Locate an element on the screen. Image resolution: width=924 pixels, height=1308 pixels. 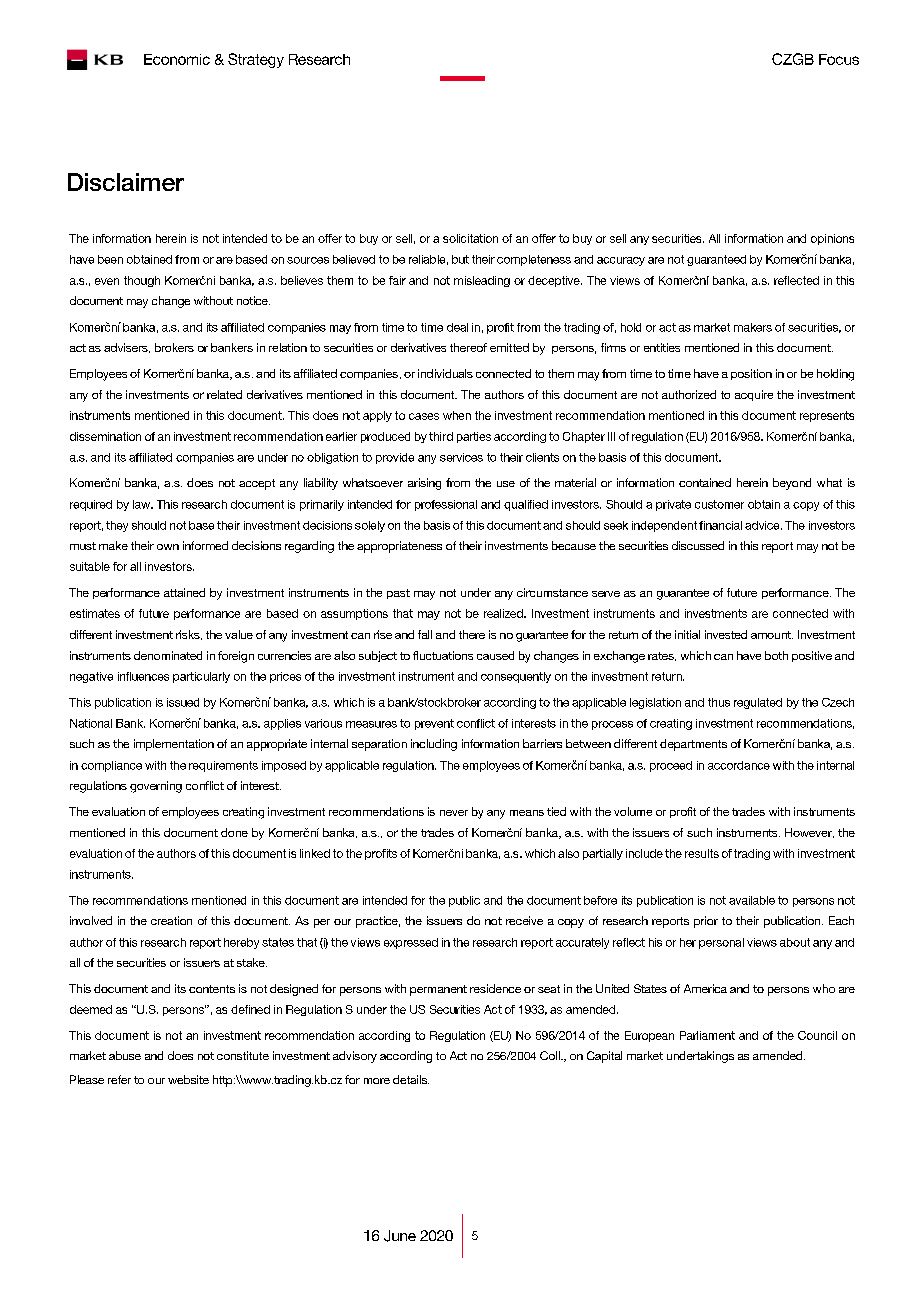
law is located at coordinates (142, 504).
